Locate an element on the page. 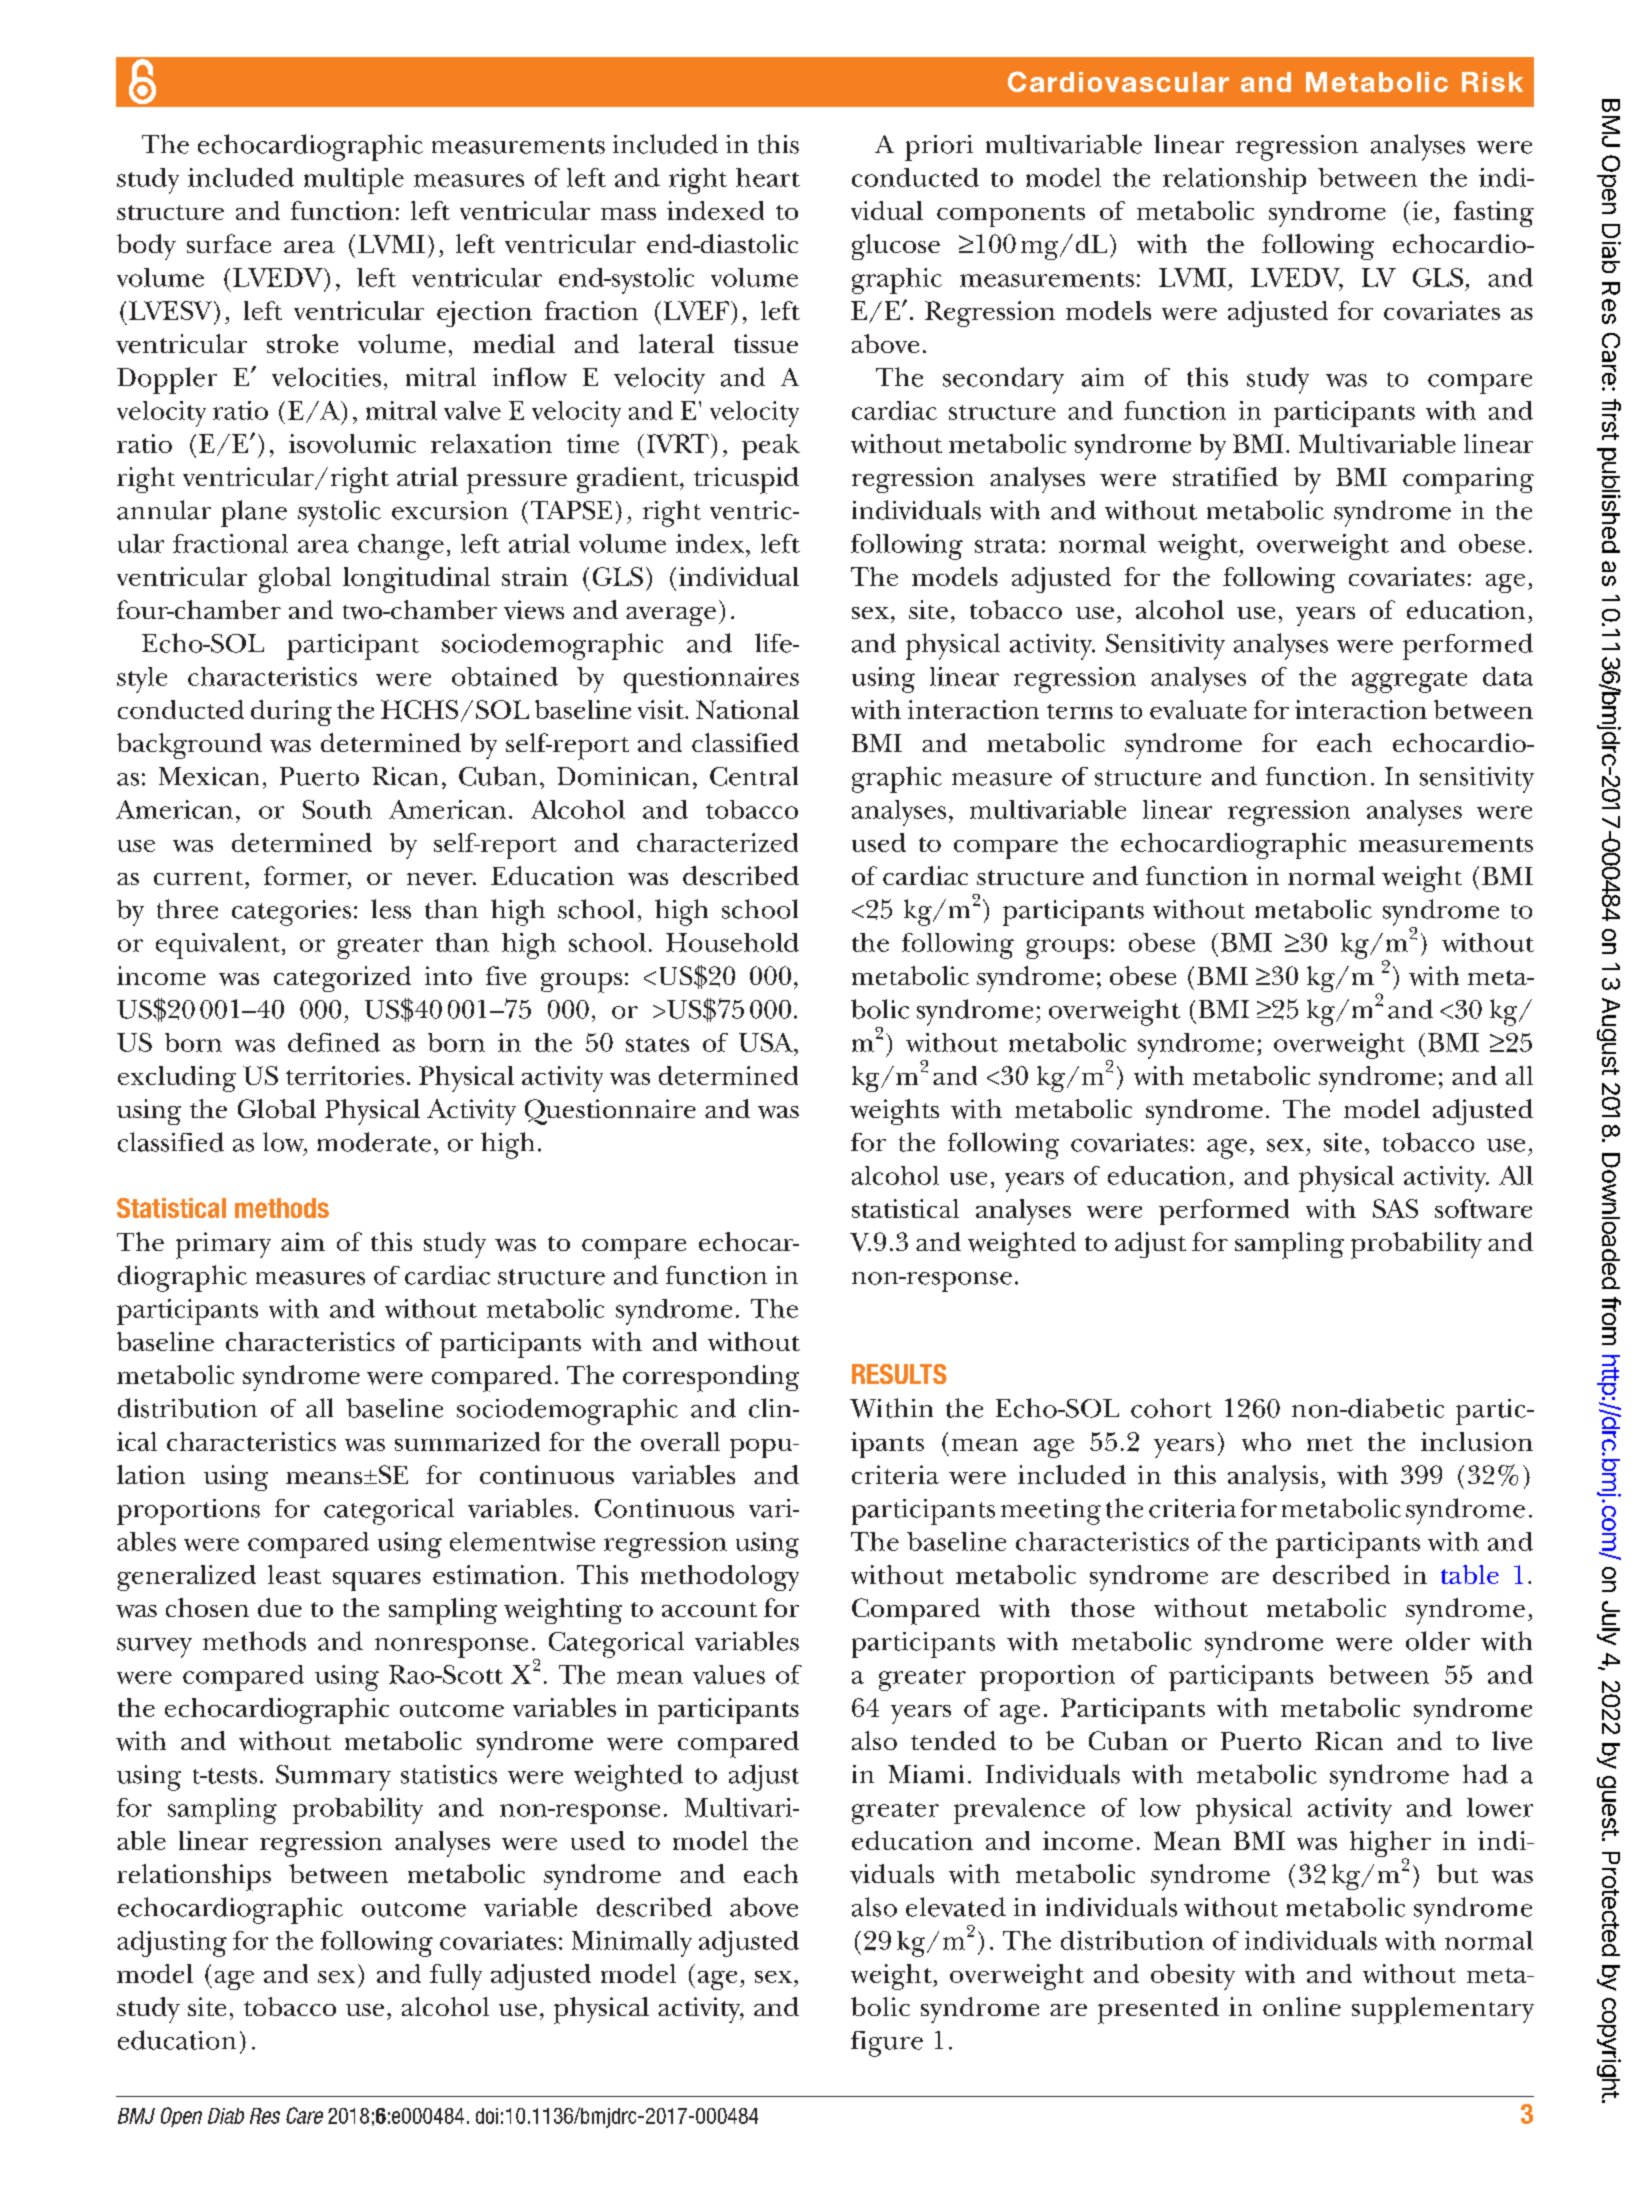  multiple is located at coordinates (354, 181).
